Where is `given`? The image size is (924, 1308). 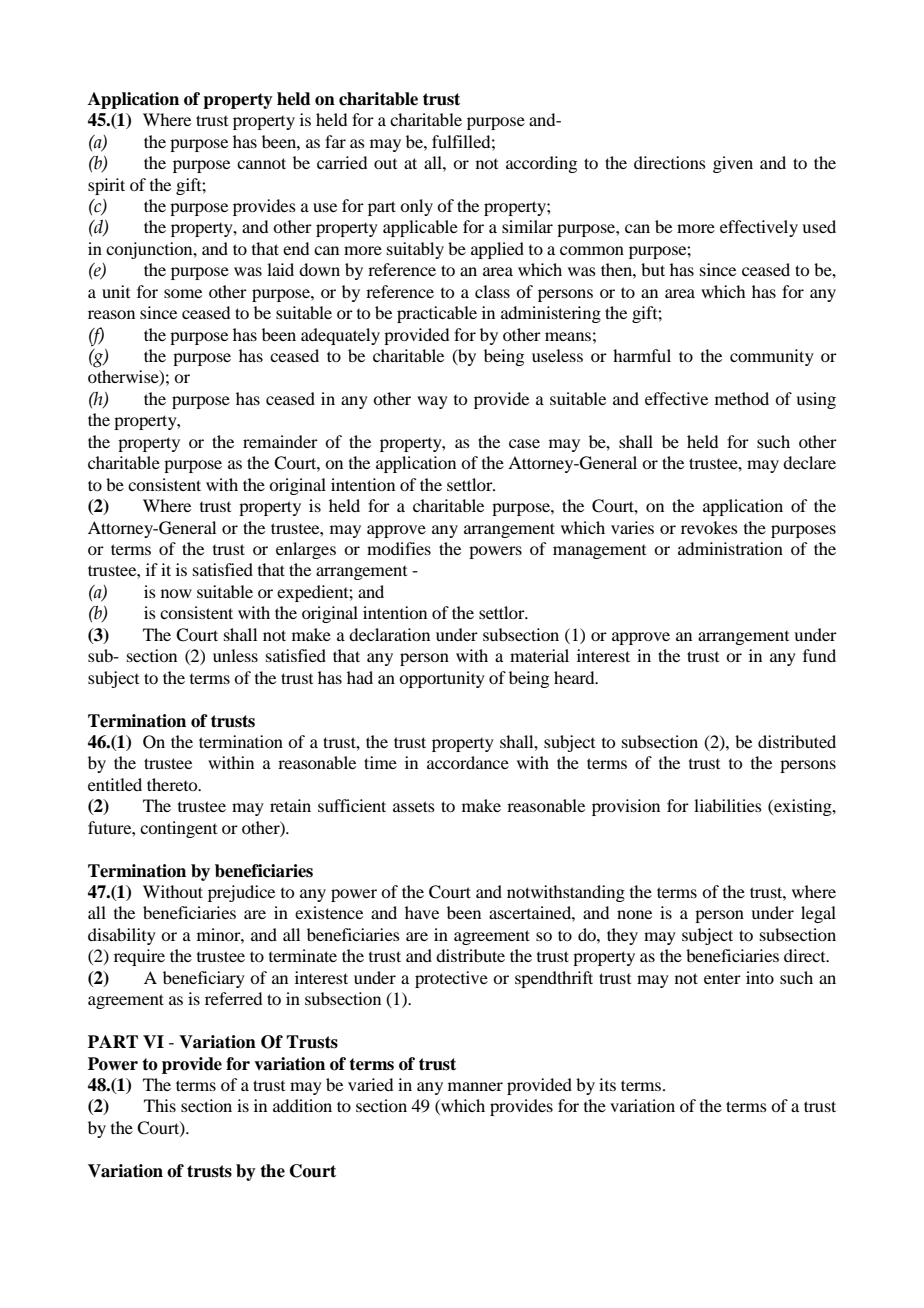
given is located at coordinates (733, 164).
